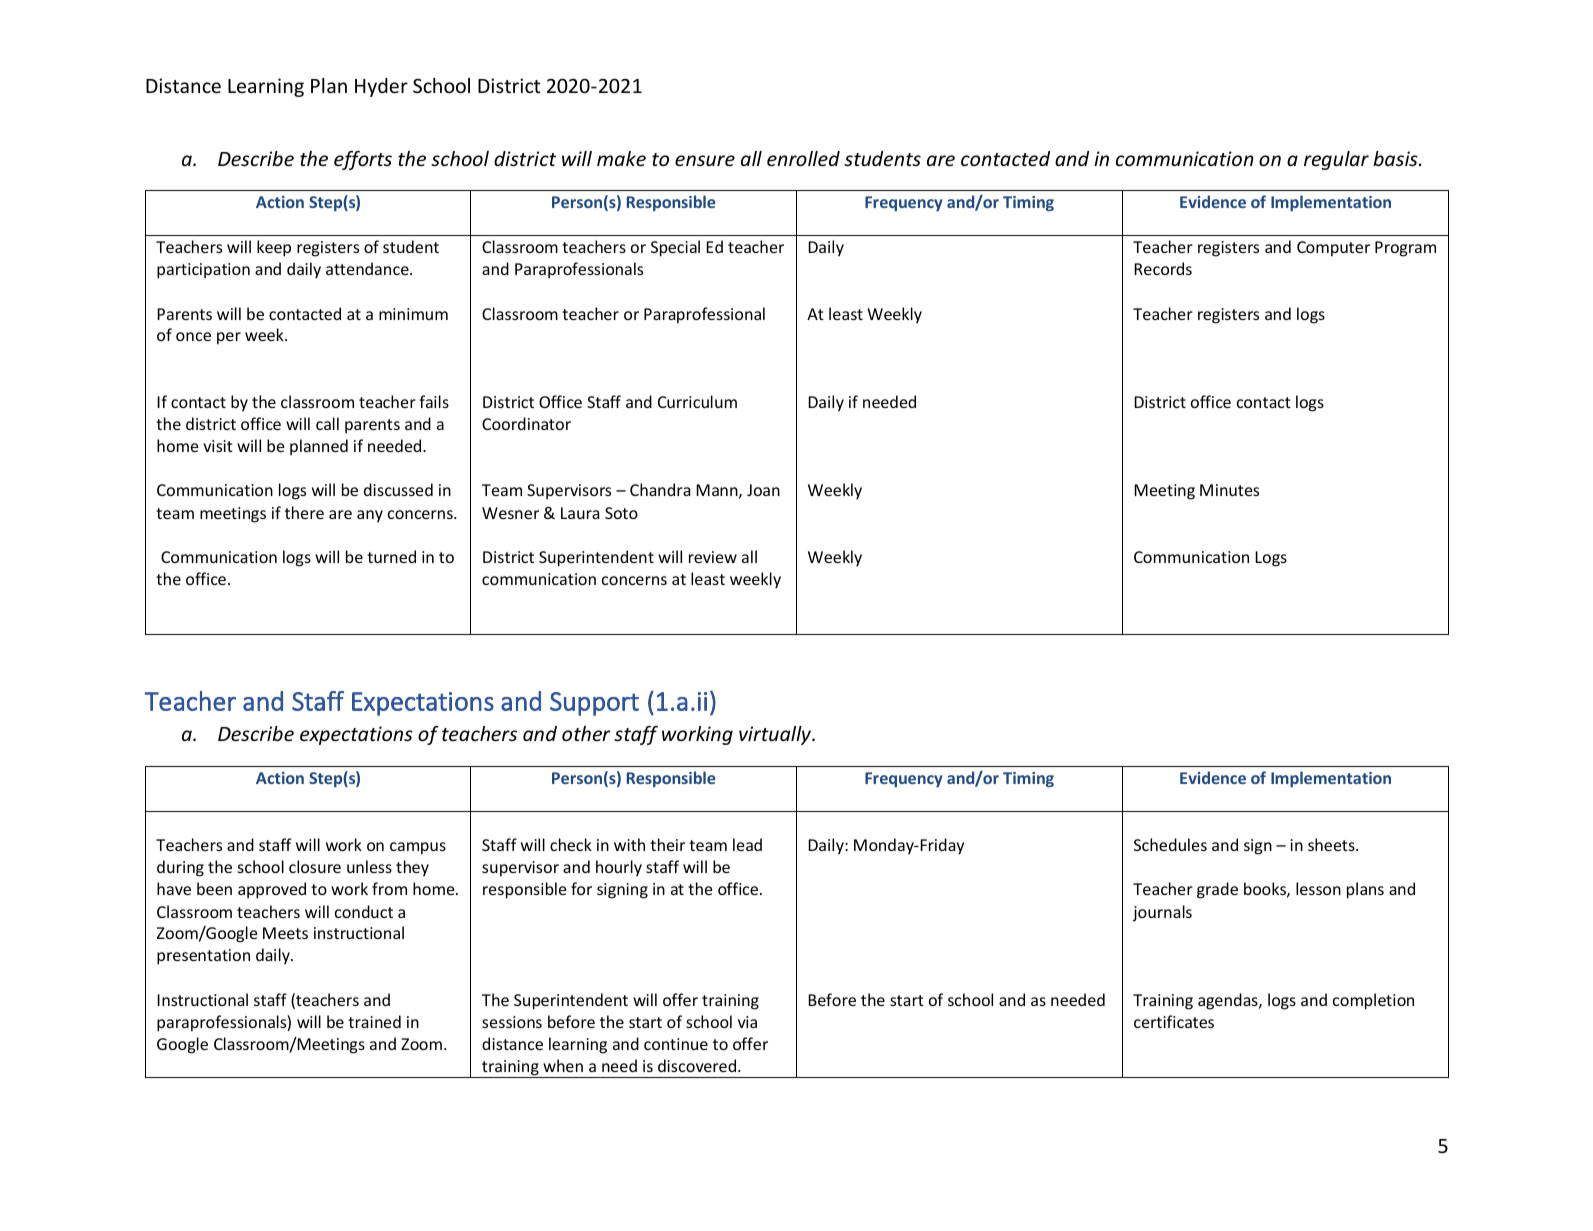 Image resolution: width=1593 pixels, height=1231 pixels. I want to click on efforts, so click(363, 160).
